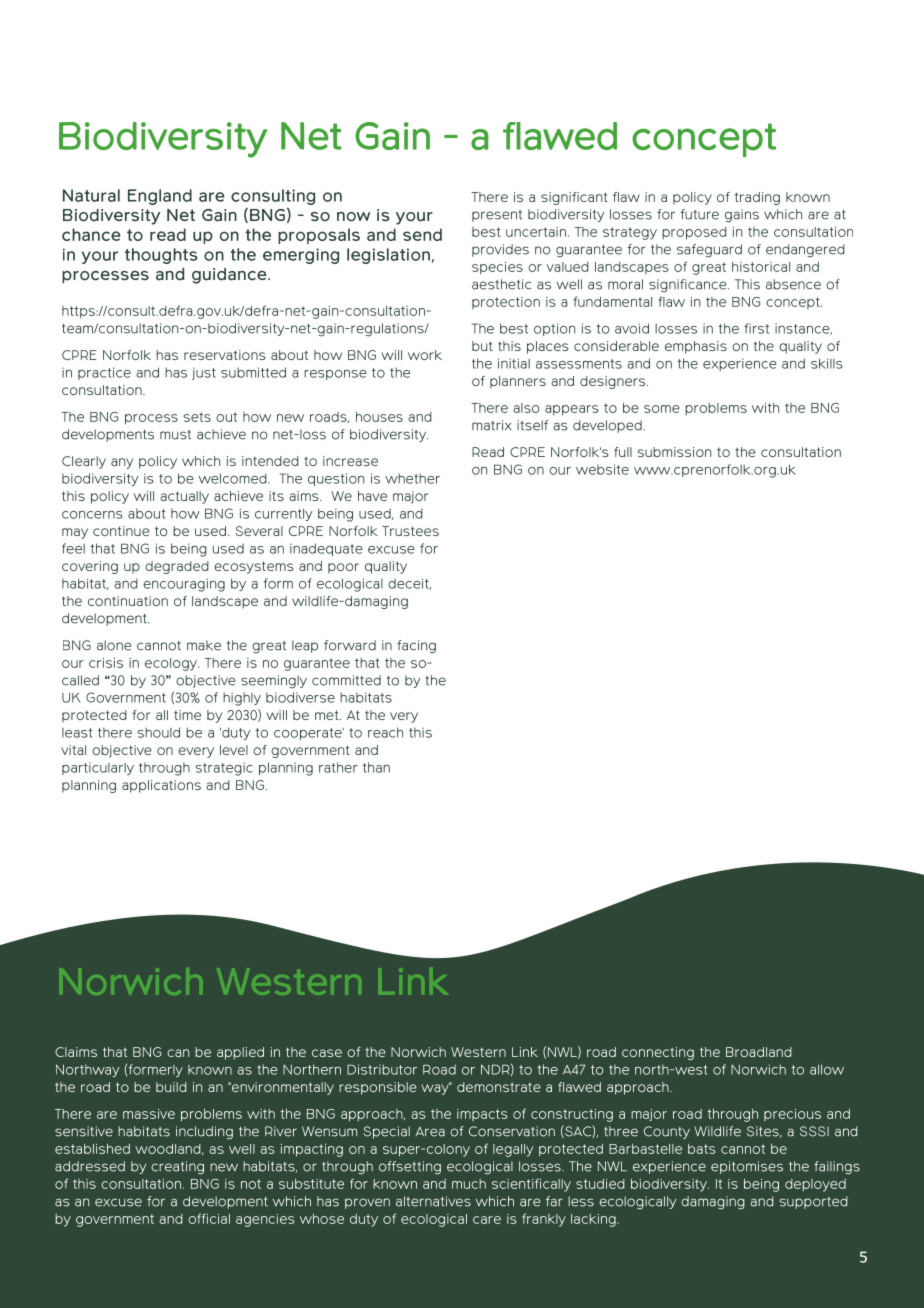  I want to click on connecting, so click(658, 1053).
